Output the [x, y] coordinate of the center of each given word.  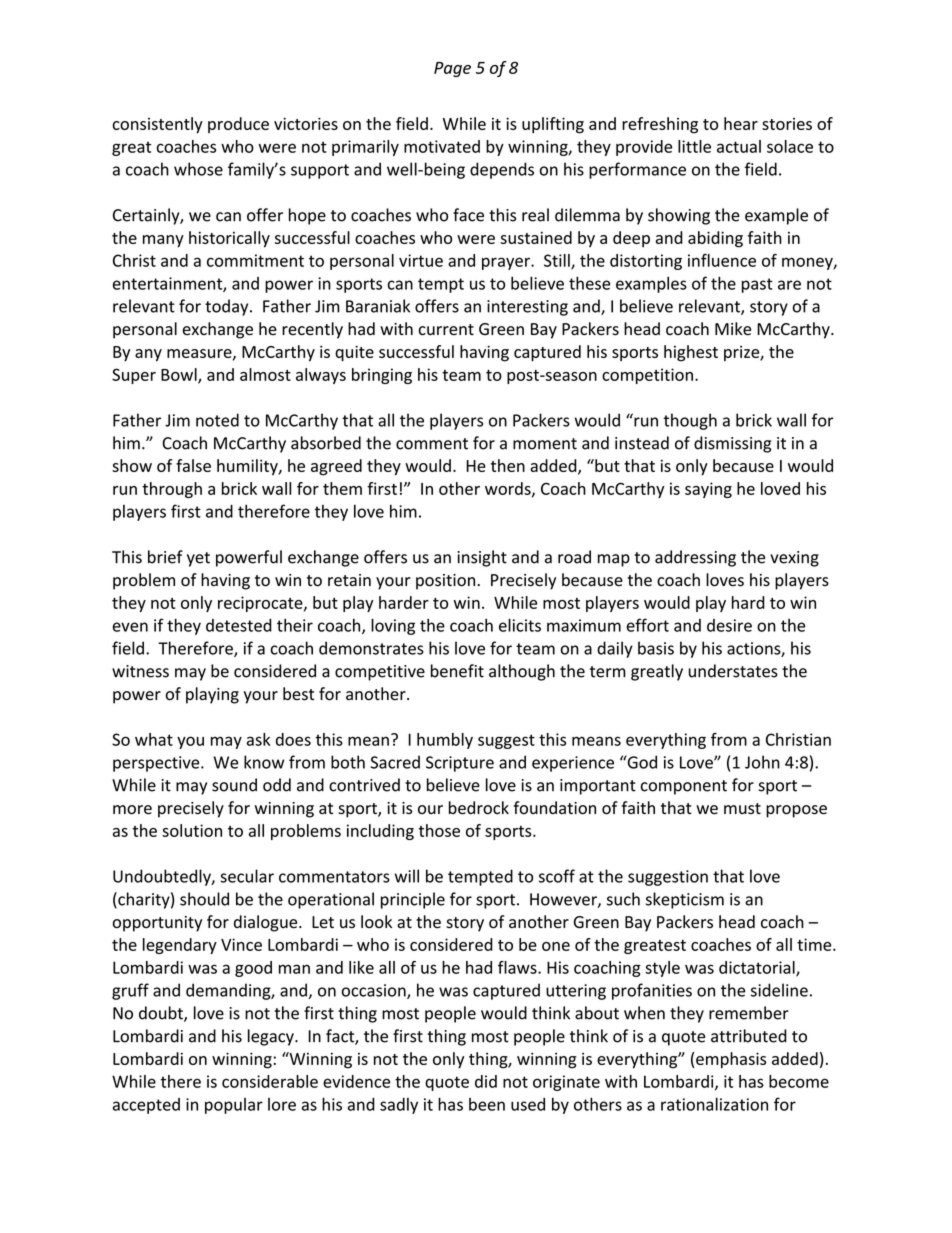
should [204, 899]
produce [238, 125]
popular [234, 1106]
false [193, 465]
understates [733, 671]
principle [413, 900]
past [757, 285]
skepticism [685, 900]
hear [741, 123]
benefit [457, 671]
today [228, 307]
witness [140, 671]
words [509, 489]
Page [452, 69]
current [446, 330]
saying [708, 490]
